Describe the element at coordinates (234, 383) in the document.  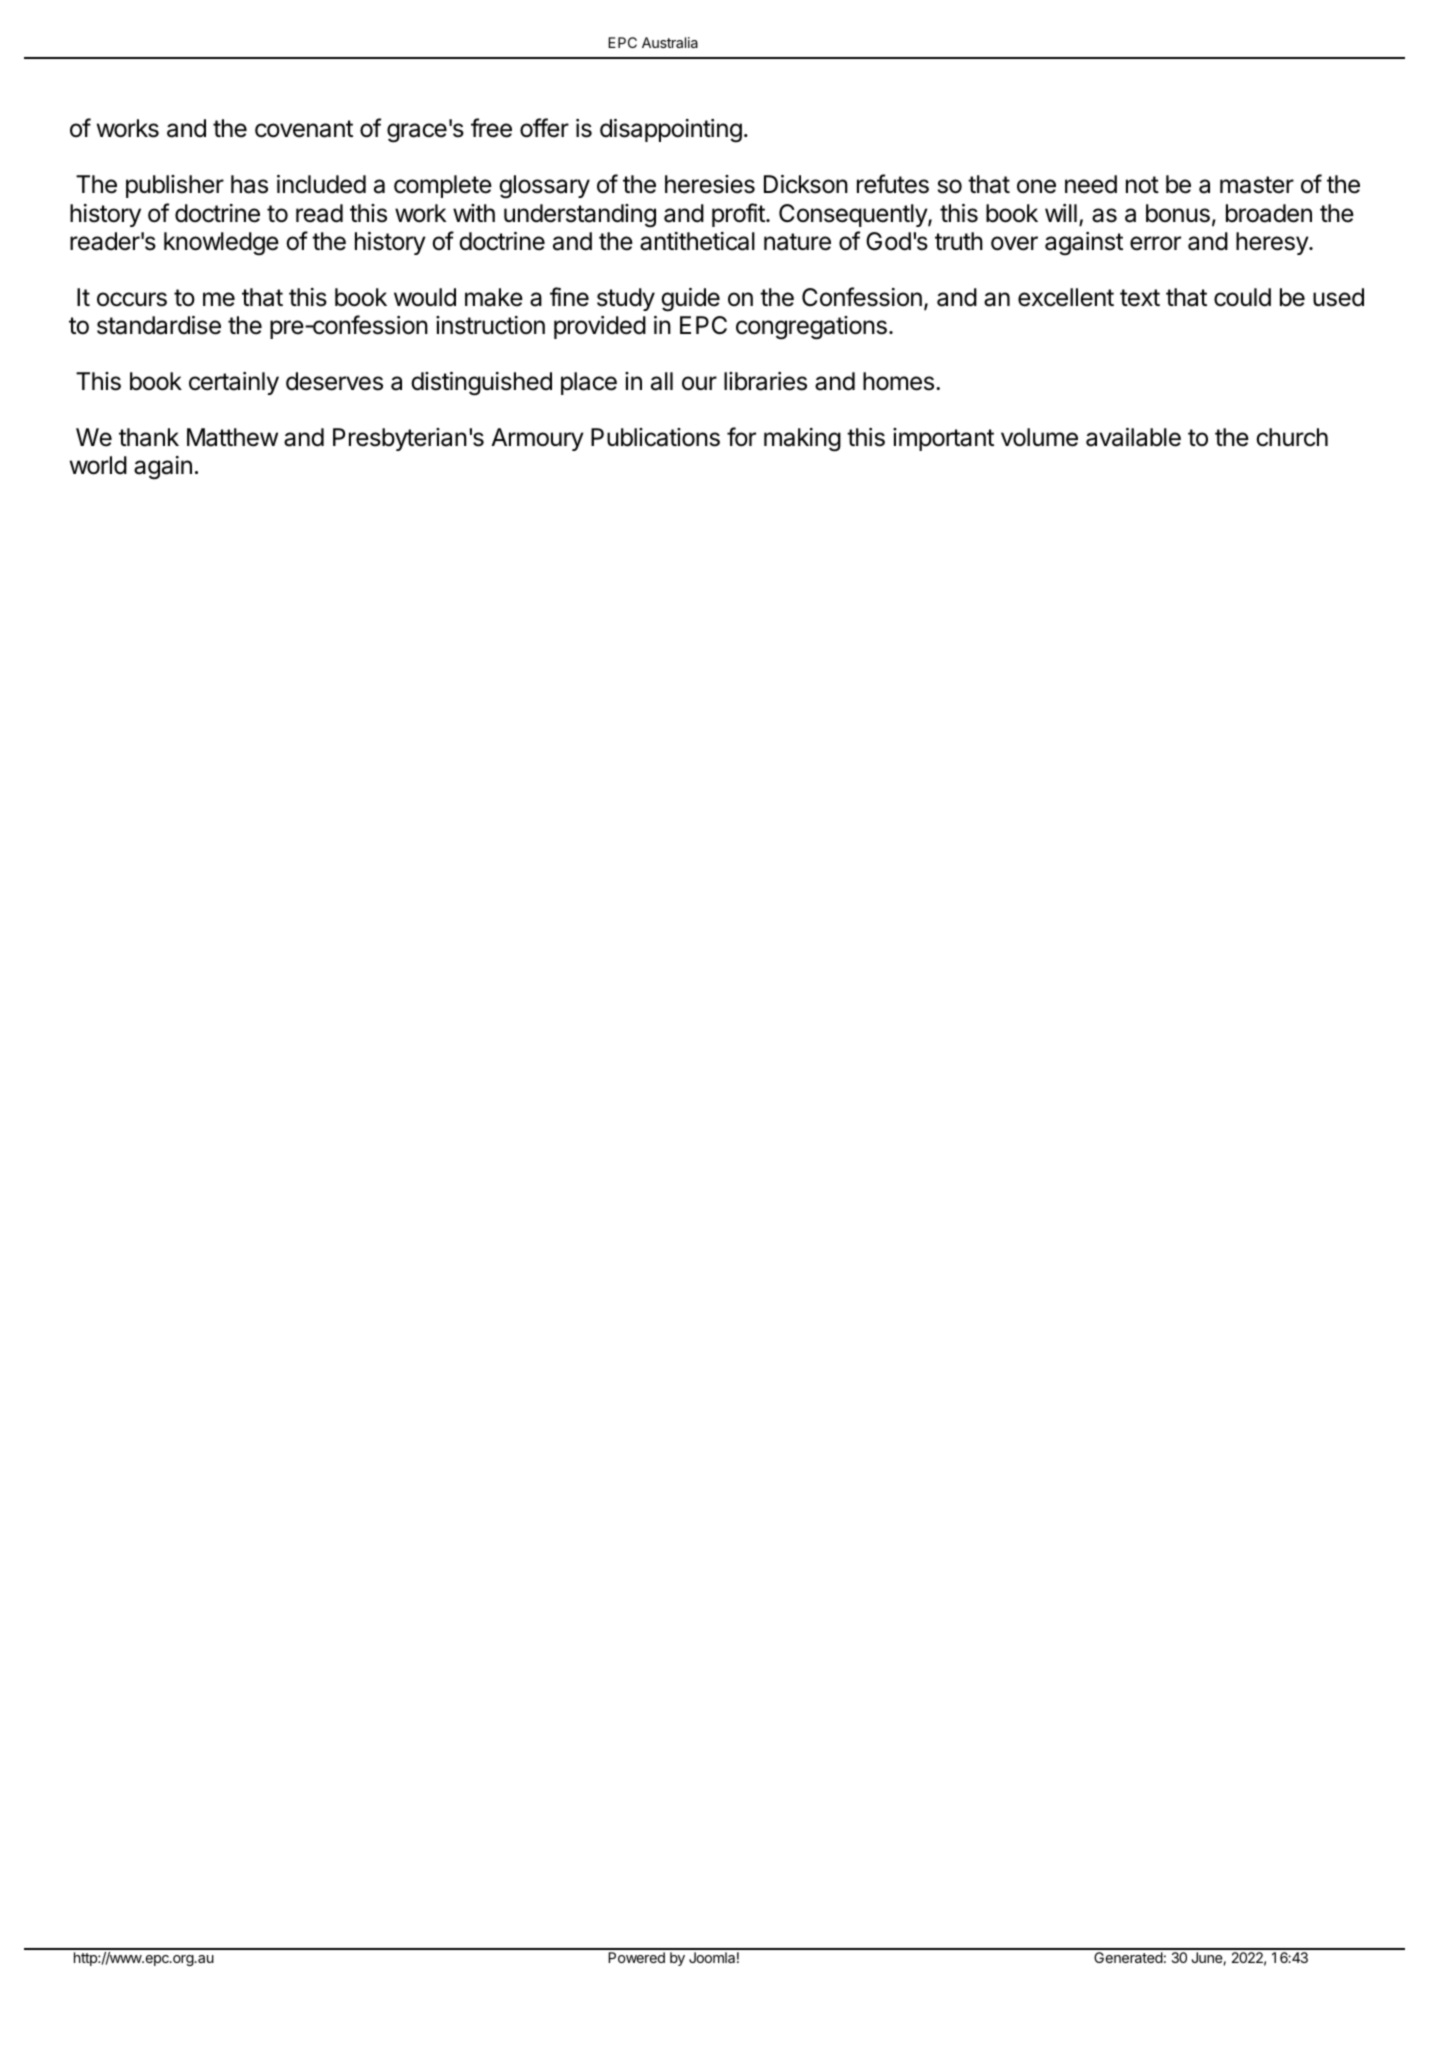
I see `certainly` at that location.
